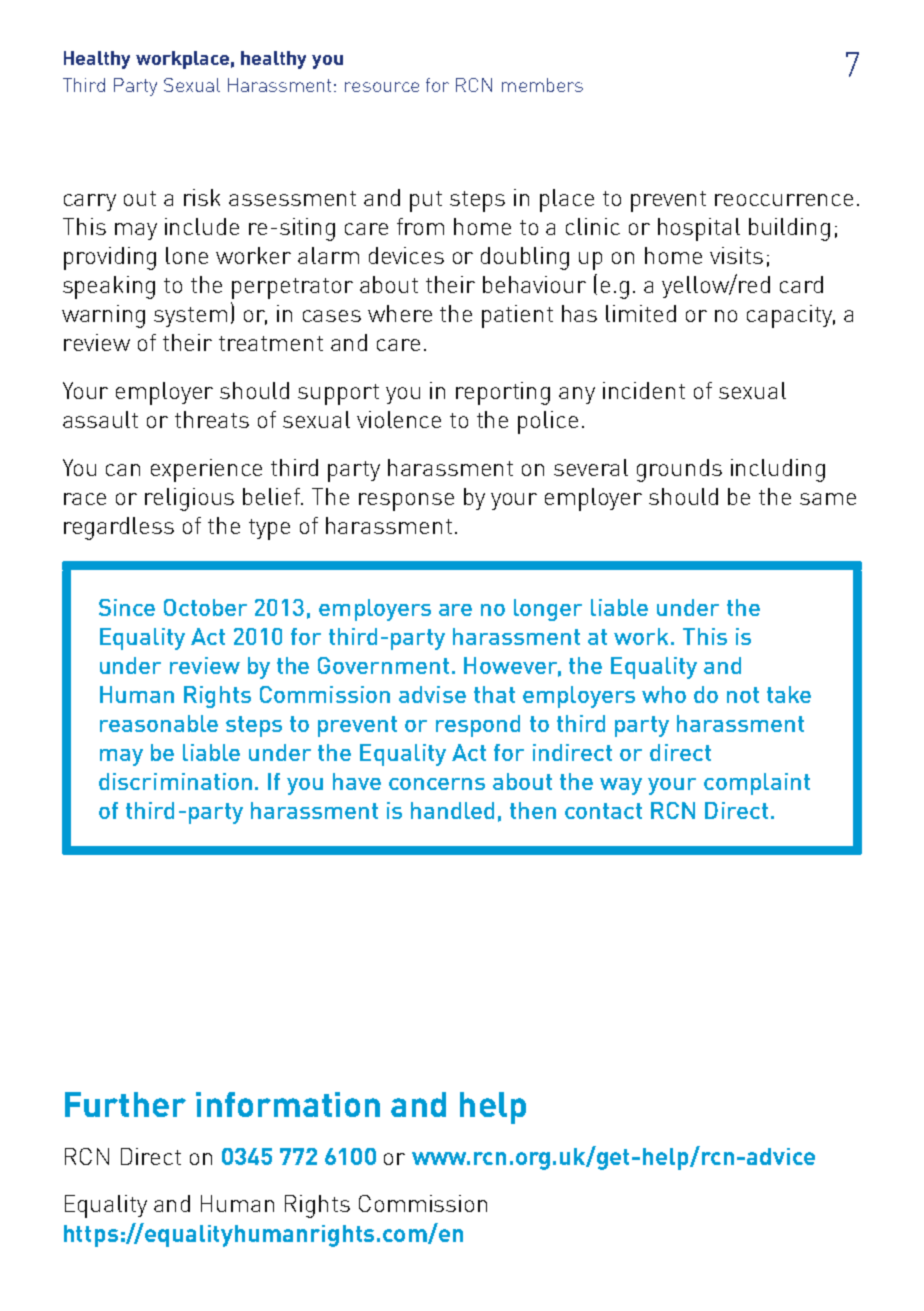 The image size is (924, 1311). Describe the element at coordinates (406, 502) in the screenshot. I see `response` at that location.
